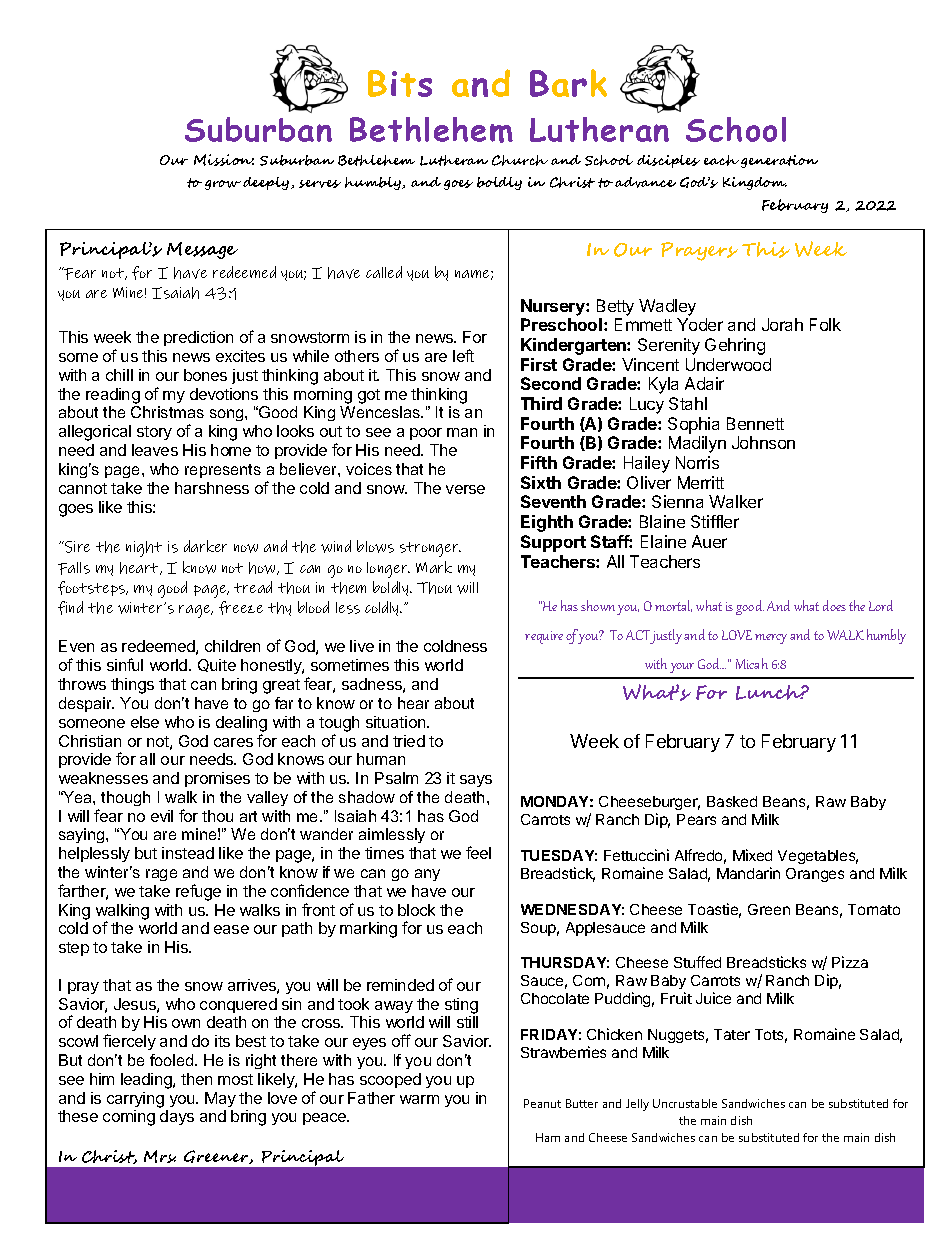 The width and height of the image is (952, 1233). Describe the element at coordinates (177, 1117) in the image. I see `days` at that location.
